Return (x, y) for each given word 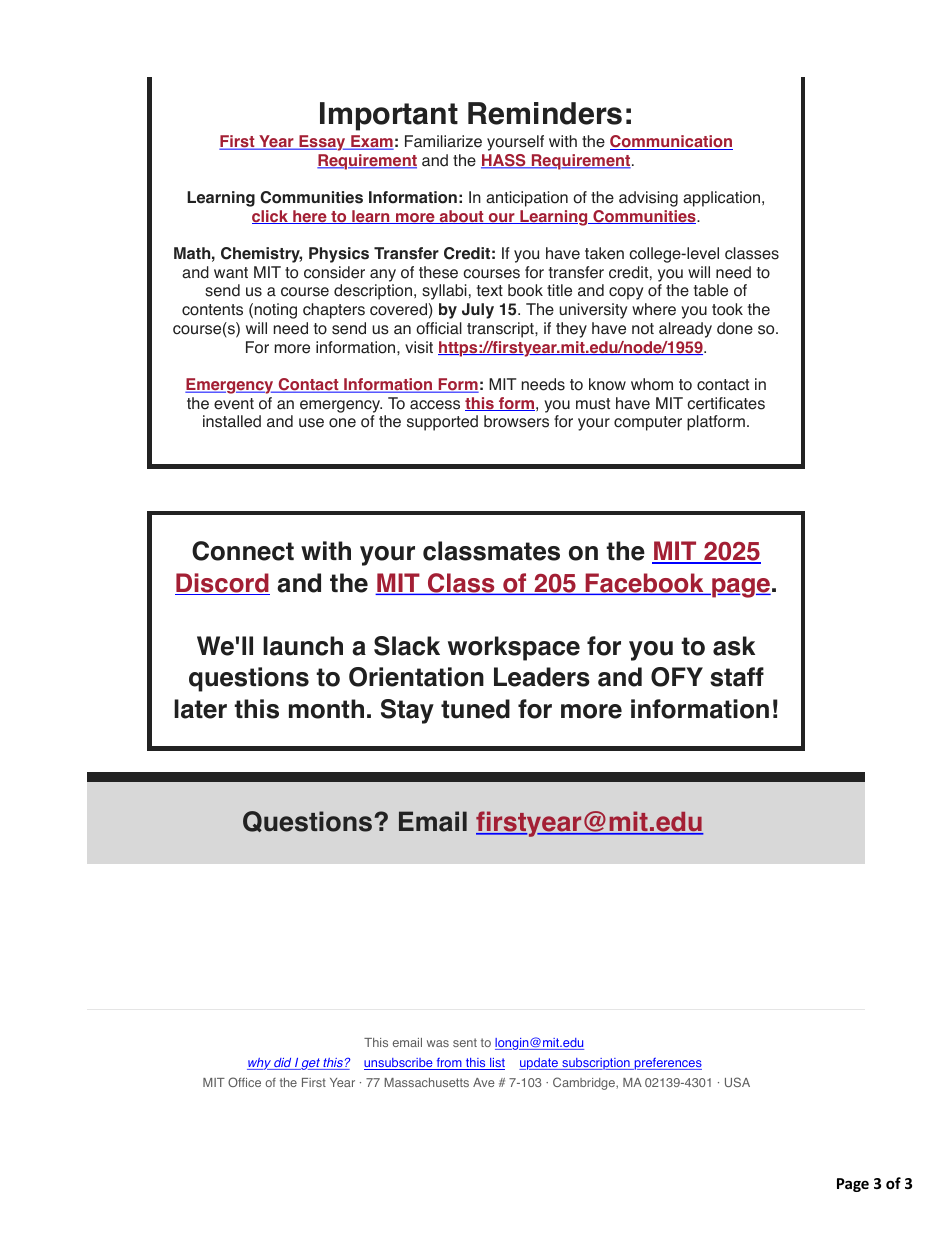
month (326, 709)
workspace (514, 648)
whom (652, 384)
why (260, 1064)
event (234, 404)
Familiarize (443, 141)
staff (737, 677)
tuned (475, 709)
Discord (222, 584)
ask (734, 646)
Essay (322, 143)
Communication (671, 142)
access (435, 405)
